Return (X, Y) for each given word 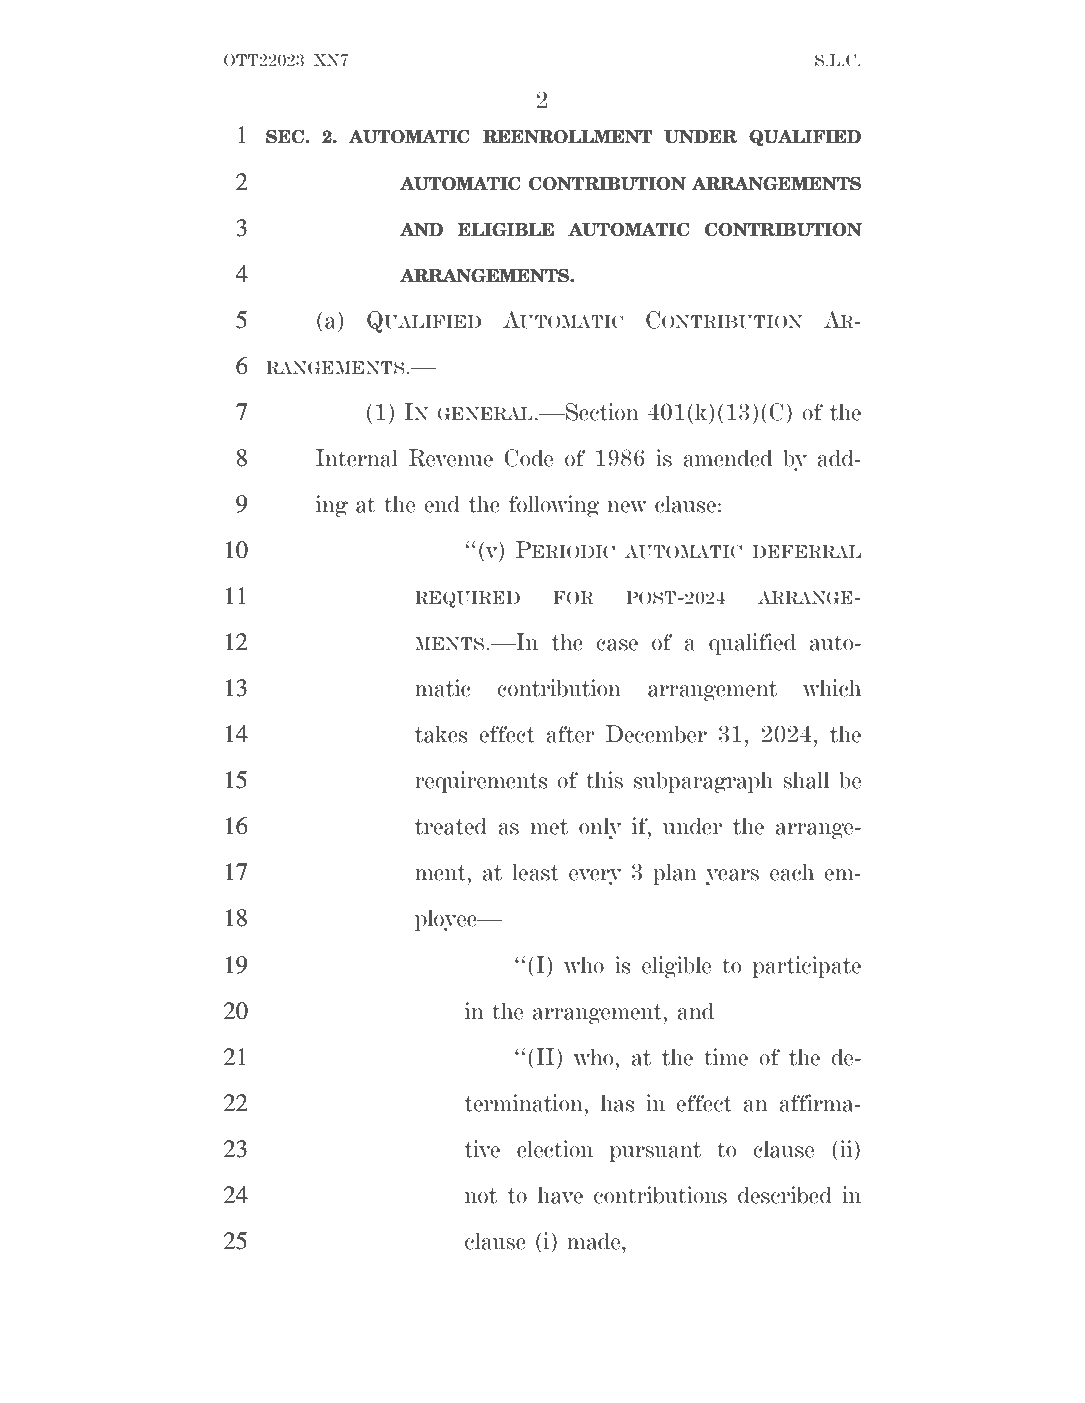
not (481, 1196)
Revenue (451, 458)
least (535, 872)
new (627, 507)
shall (806, 780)
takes (441, 734)
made (595, 1241)
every (595, 877)
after (570, 734)
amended (727, 458)
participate (806, 967)
